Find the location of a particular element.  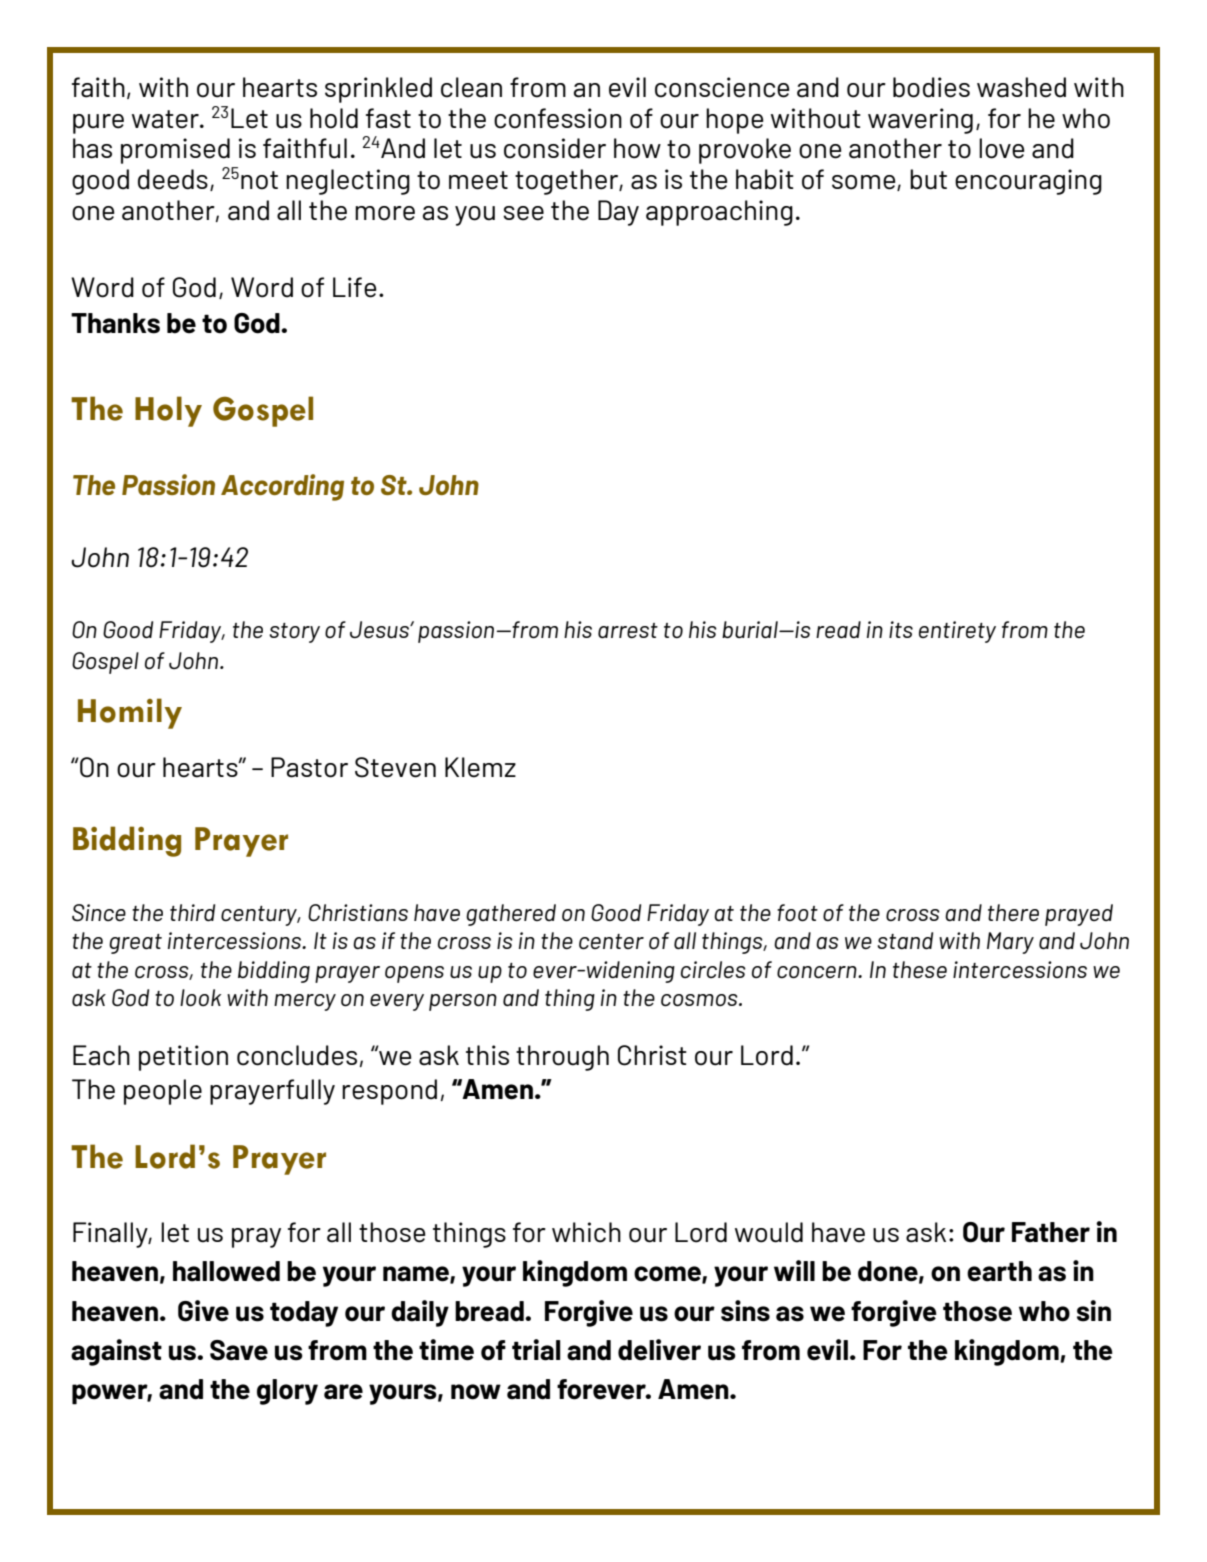

center is located at coordinates (611, 941).
